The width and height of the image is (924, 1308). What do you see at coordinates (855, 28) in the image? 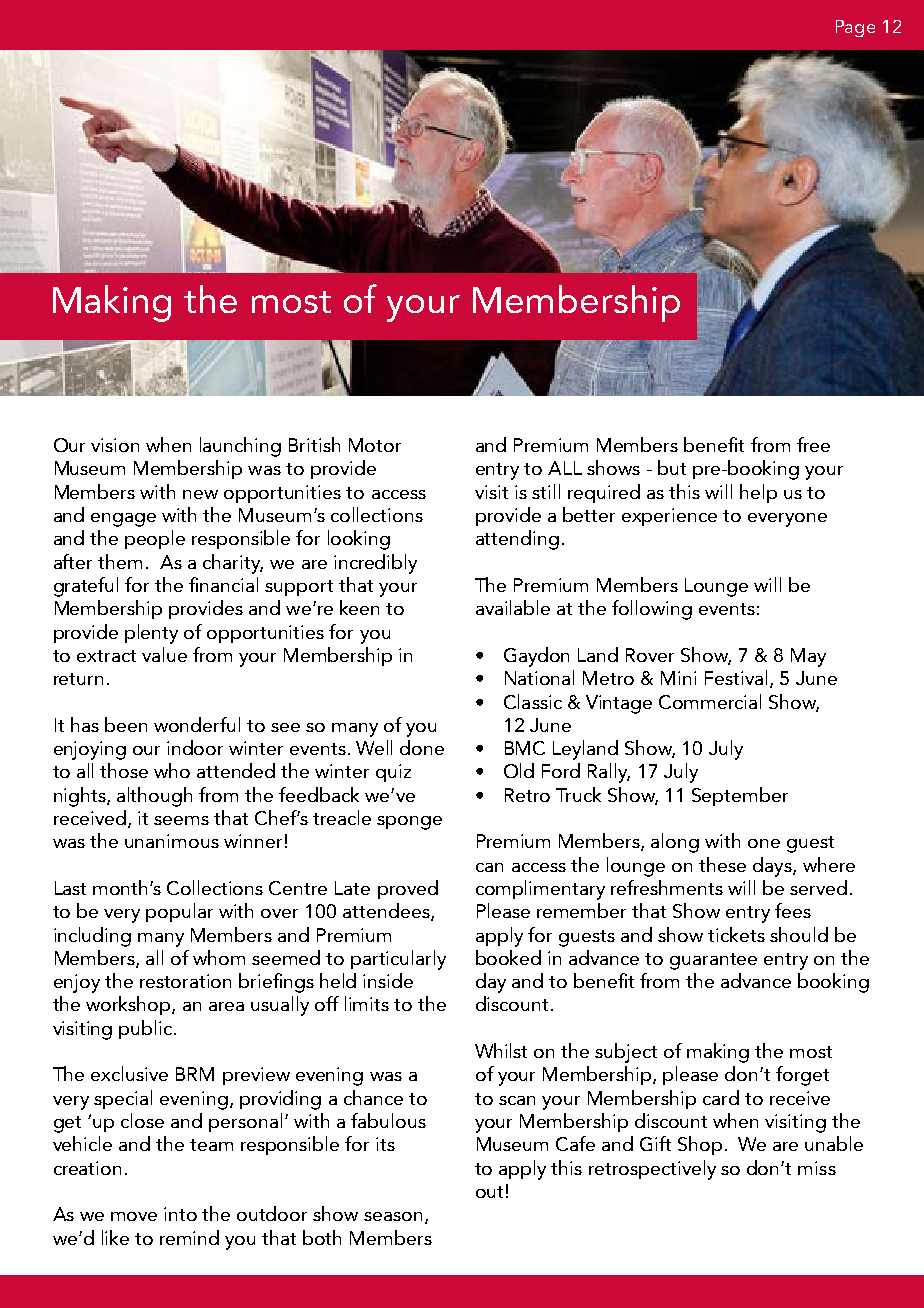
I see `Page` at bounding box center [855, 28].
